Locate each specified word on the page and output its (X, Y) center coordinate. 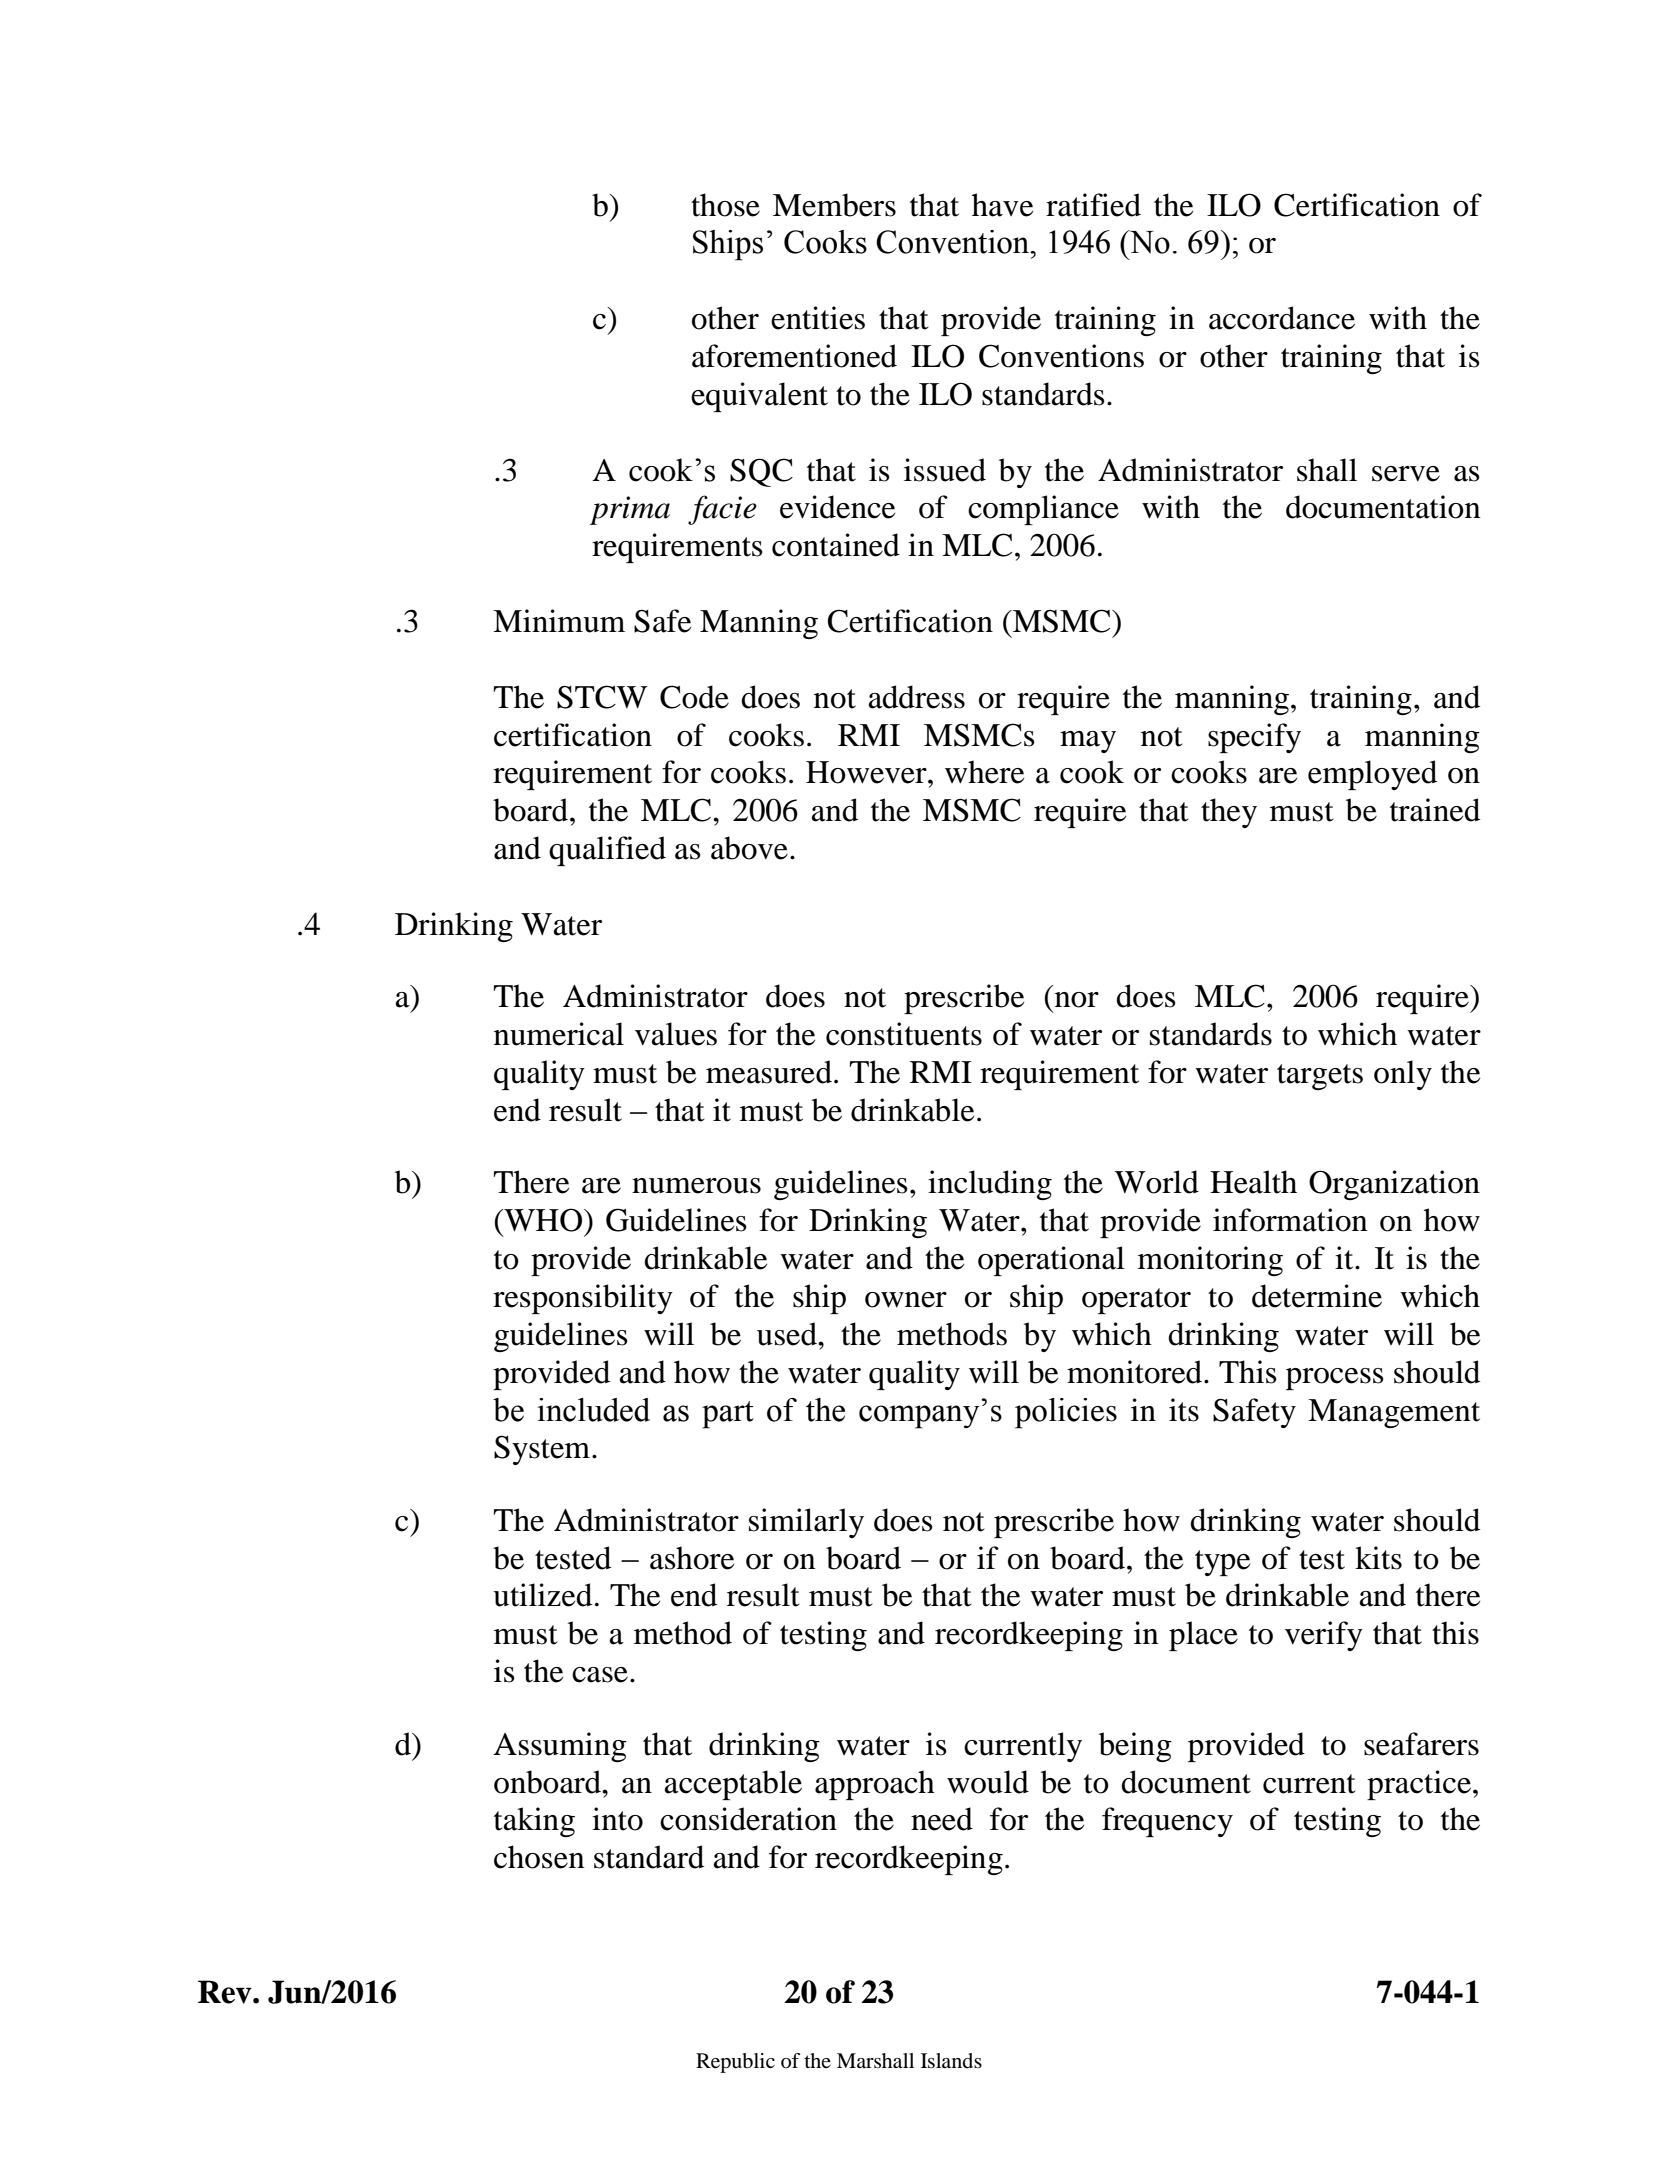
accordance (1282, 318)
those (725, 205)
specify (1254, 738)
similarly (806, 1523)
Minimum (559, 621)
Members (834, 205)
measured (769, 1072)
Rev (226, 1992)
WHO (543, 1220)
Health (1253, 1182)
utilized (542, 1595)
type (1222, 1563)
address (917, 697)
